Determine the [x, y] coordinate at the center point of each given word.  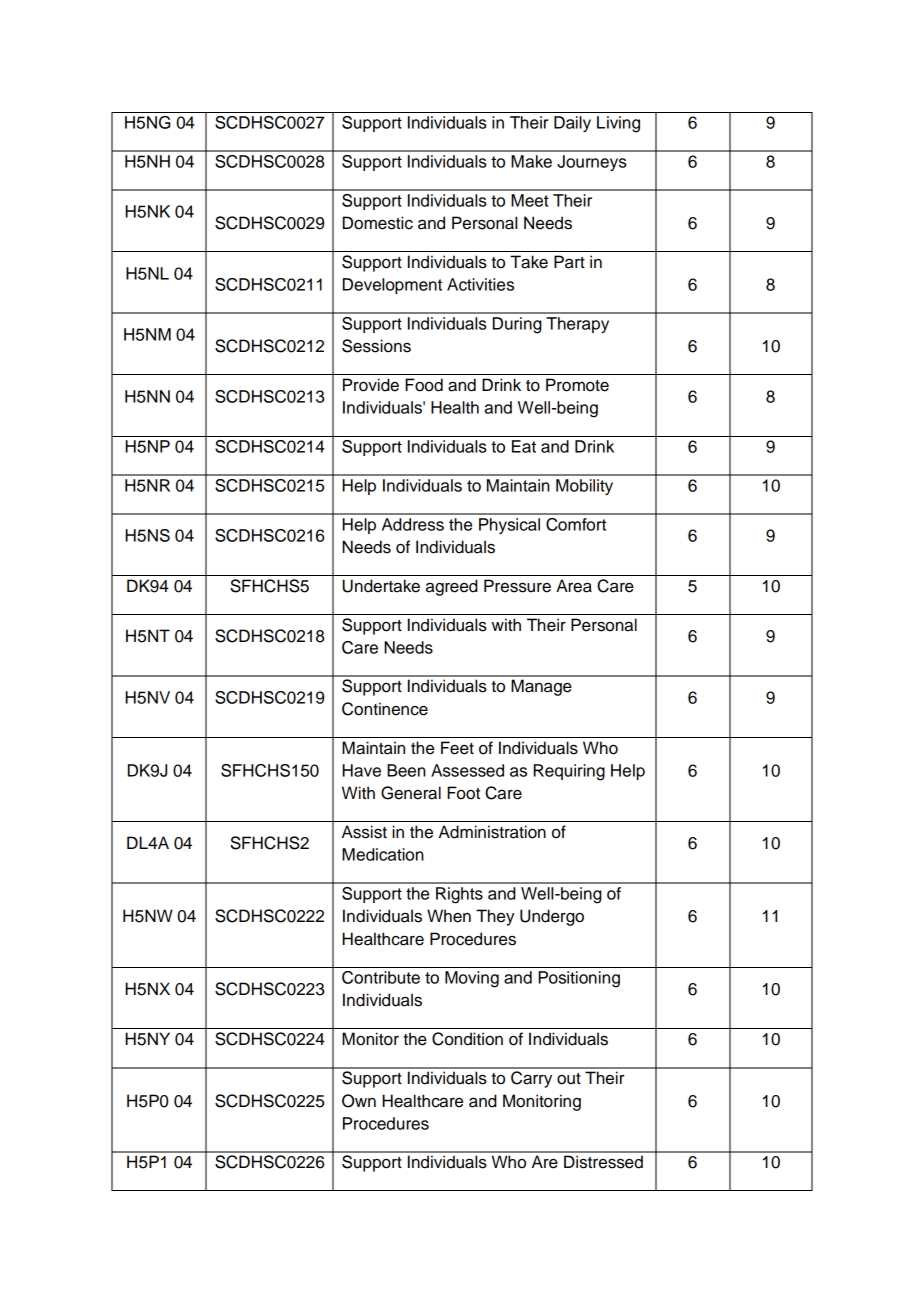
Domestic [378, 223]
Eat [524, 446]
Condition [467, 1039]
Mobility [584, 487]
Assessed [467, 770]
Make [531, 161]
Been [406, 770]
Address [413, 524]
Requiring [569, 772]
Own [359, 1101]
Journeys [592, 163]
